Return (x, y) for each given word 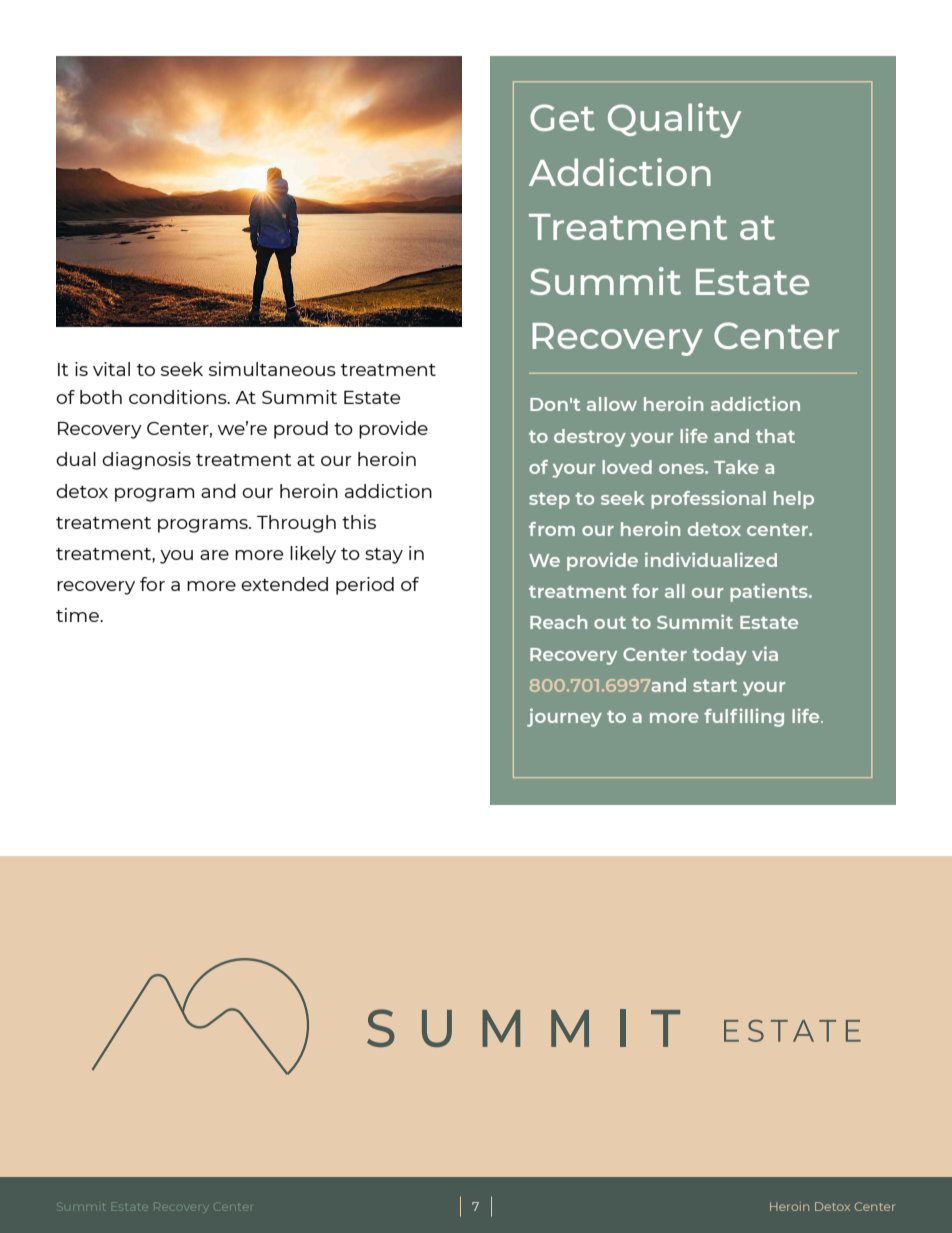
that (775, 436)
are (214, 555)
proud (301, 430)
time (78, 615)
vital (111, 369)
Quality (674, 120)
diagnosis (146, 461)
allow (612, 404)
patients (770, 592)
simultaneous (272, 369)
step (549, 500)
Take (736, 467)
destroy (590, 438)
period (365, 586)
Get (562, 117)
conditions (179, 397)
